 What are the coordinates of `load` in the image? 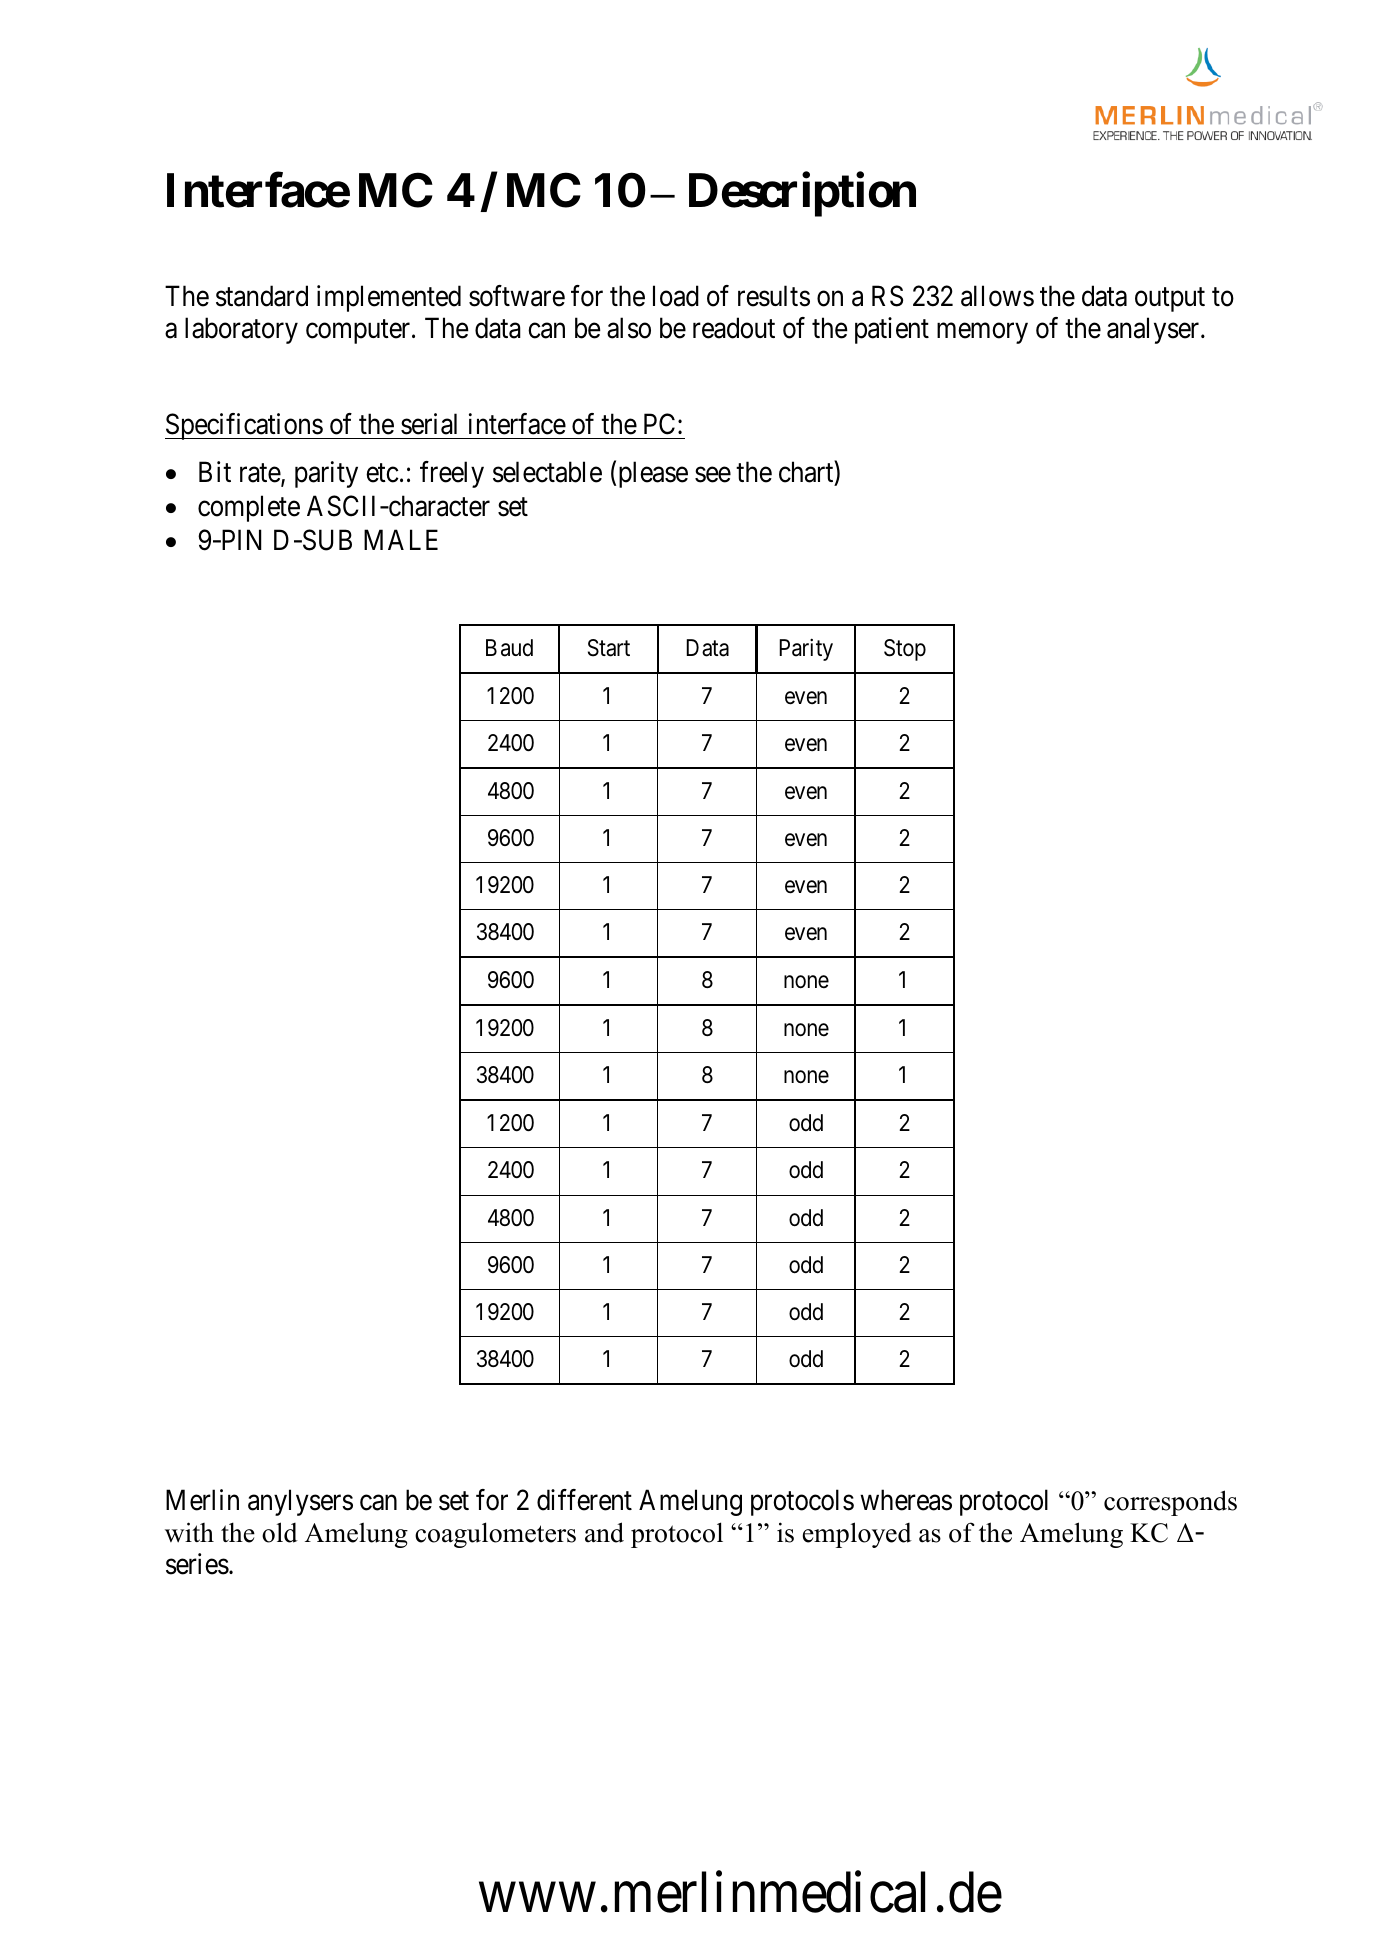 It's located at (676, 296).
